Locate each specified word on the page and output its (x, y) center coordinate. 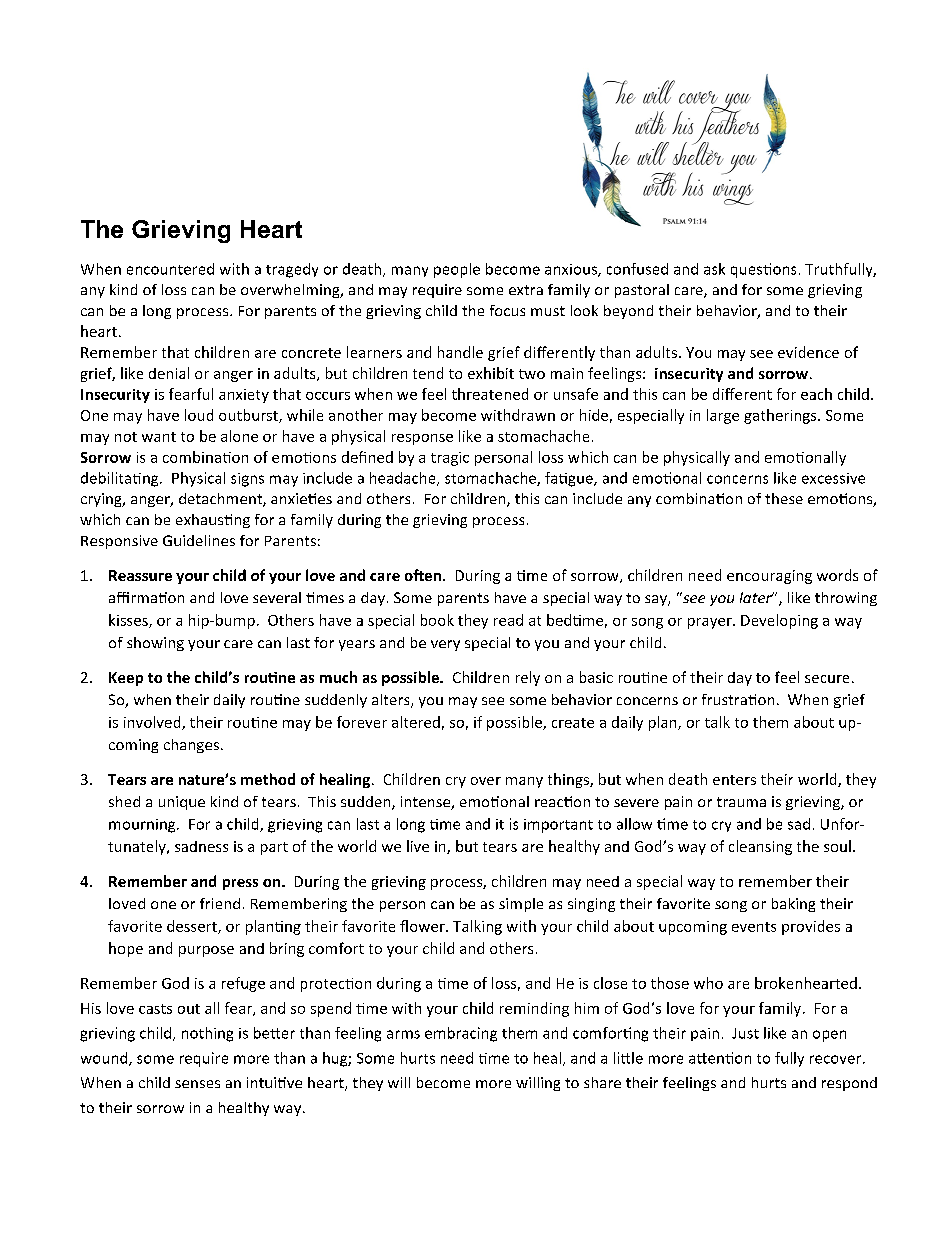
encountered (170, 269)
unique (182, 803)
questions (763, 270)
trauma (741, 802)
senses (197, 1084)
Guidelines (199, 540)
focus (507, 310)
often (423, 575)
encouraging (769, 577)
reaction (562, 801)
